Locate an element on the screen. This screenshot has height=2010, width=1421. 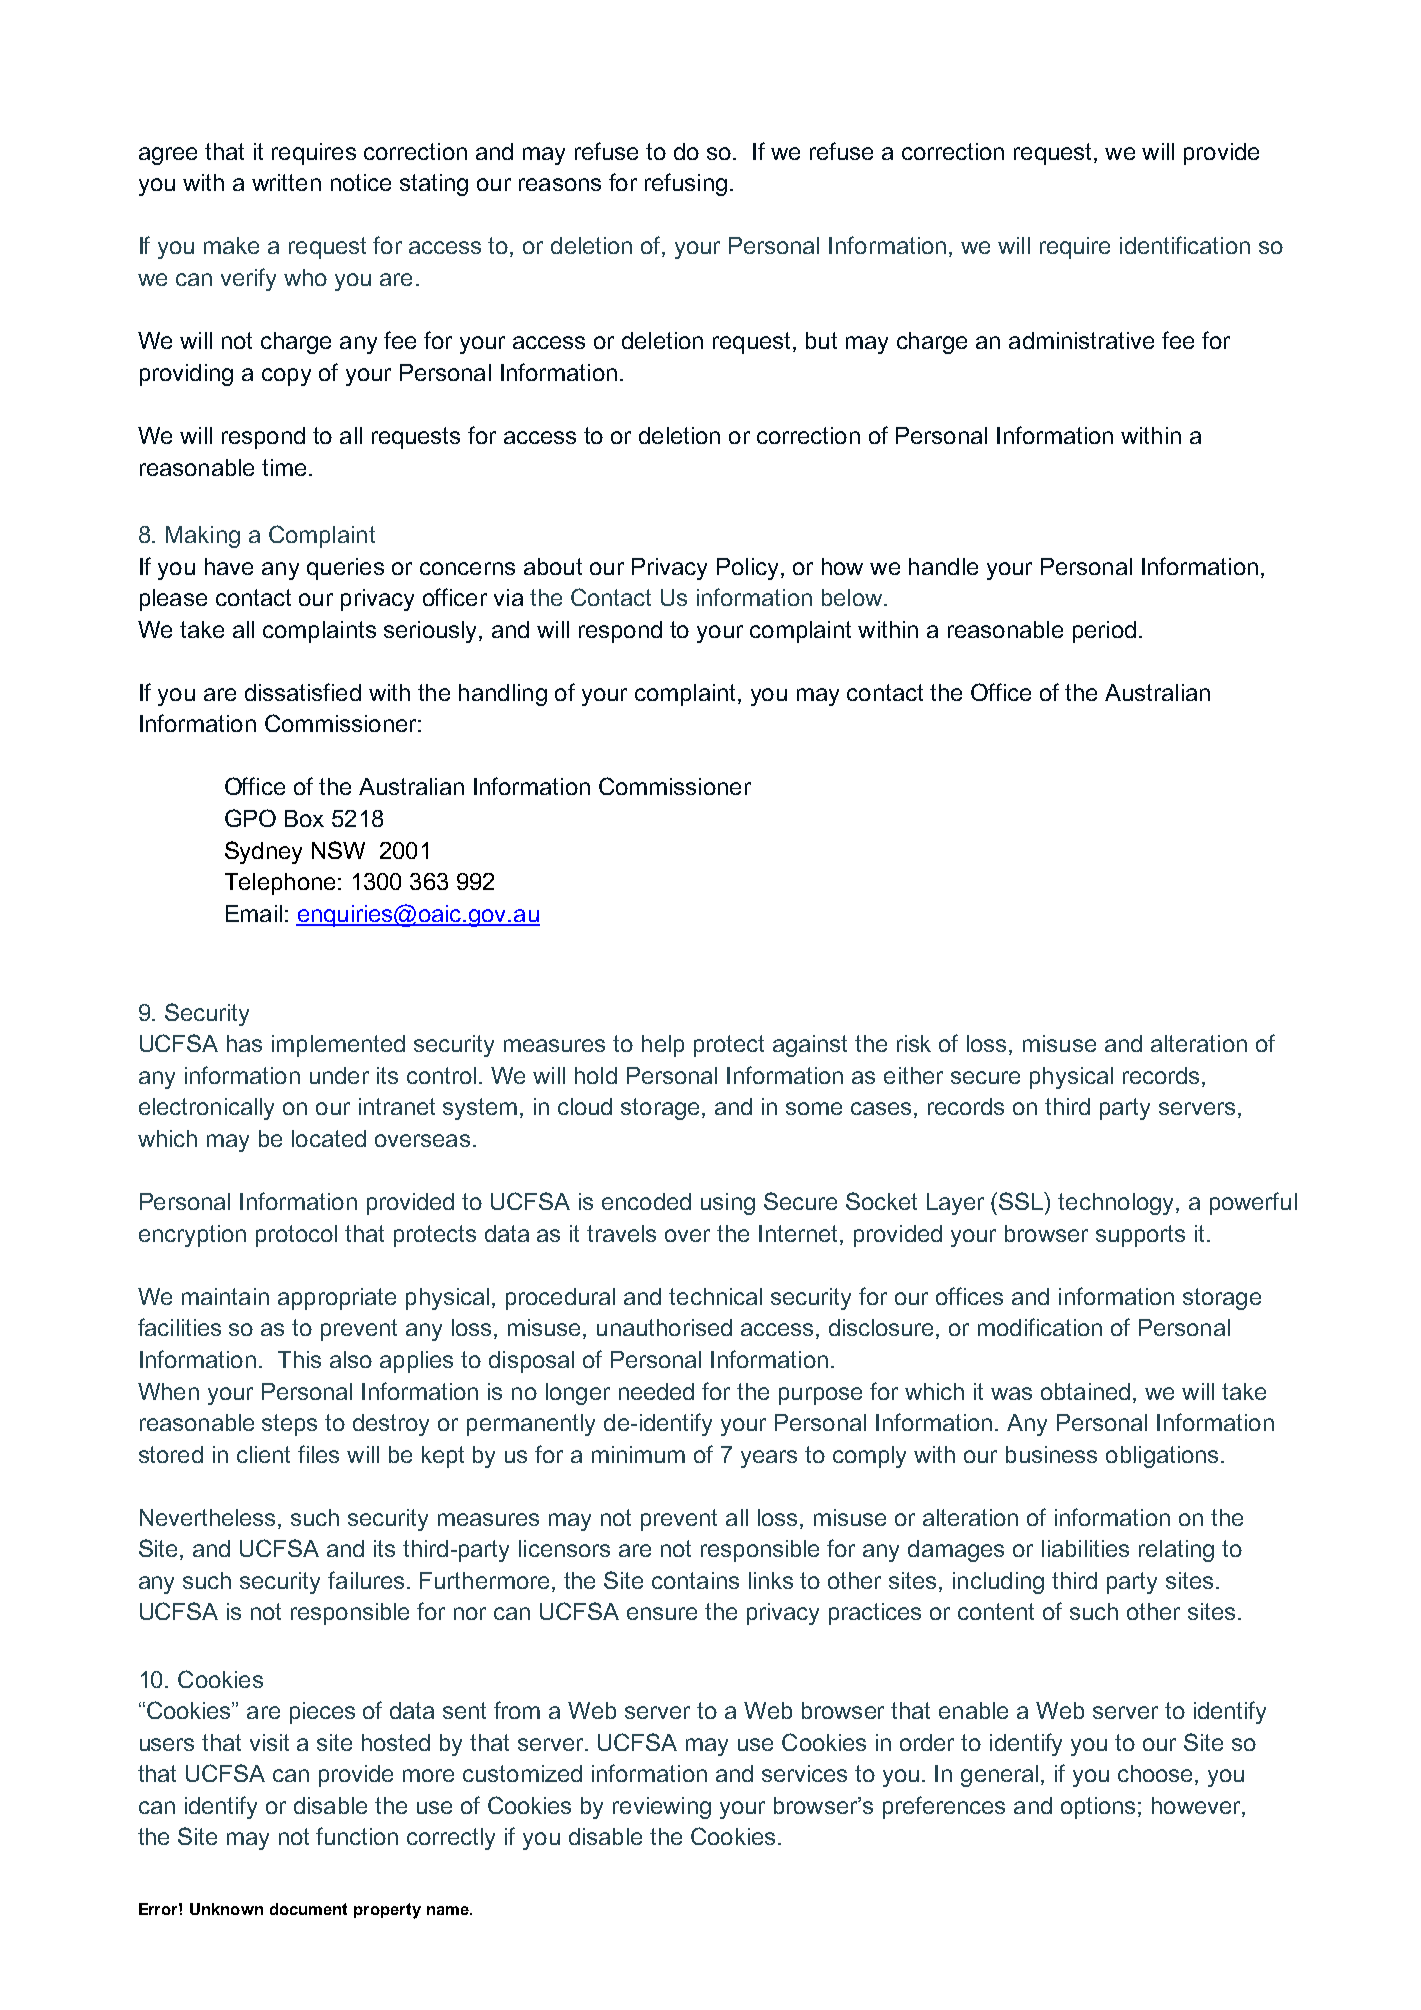
risk is located at coordinates (914, 1043).
